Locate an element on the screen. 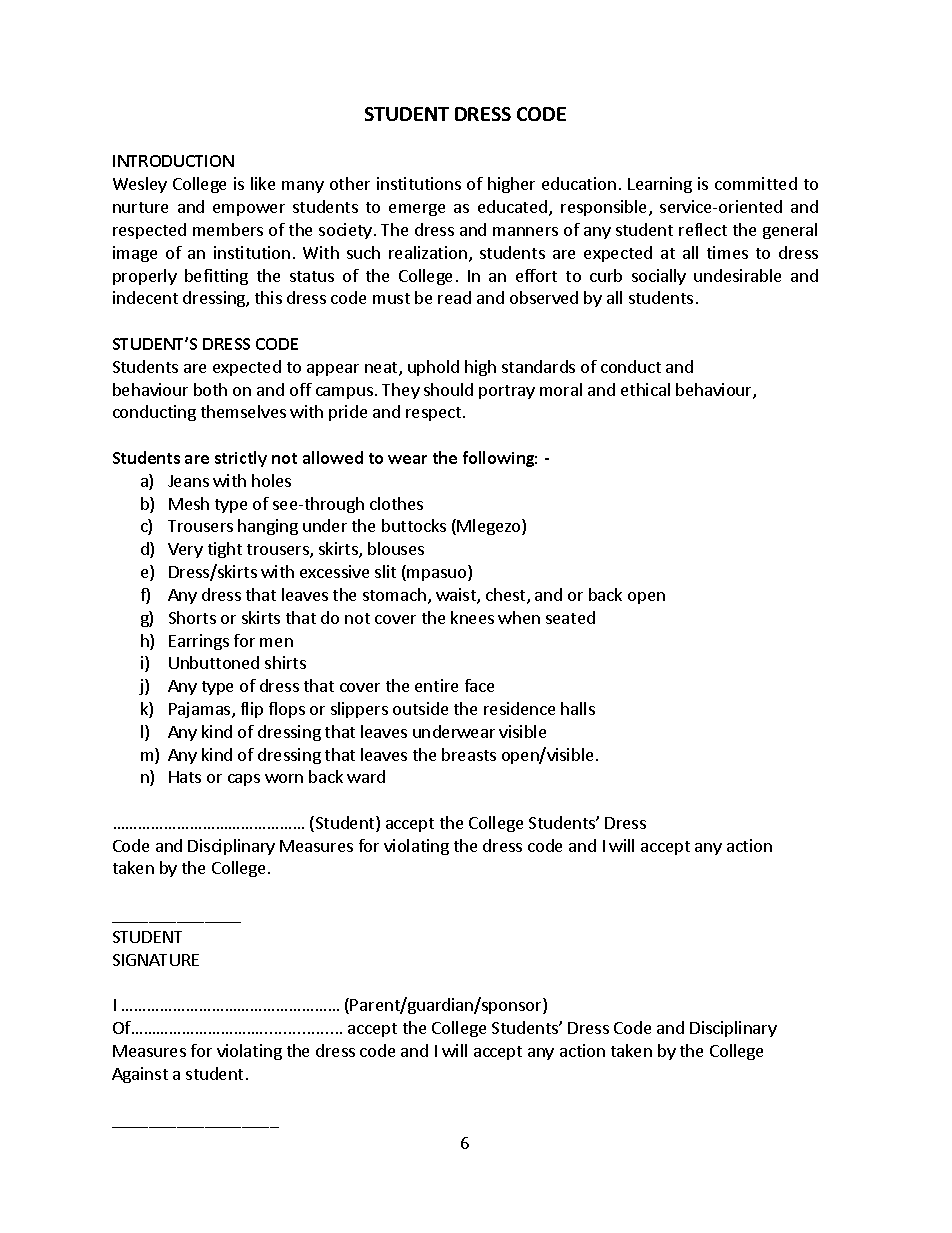 This screenshot has height=1233, width=952. emerge is located at coordinates (417, 210).
